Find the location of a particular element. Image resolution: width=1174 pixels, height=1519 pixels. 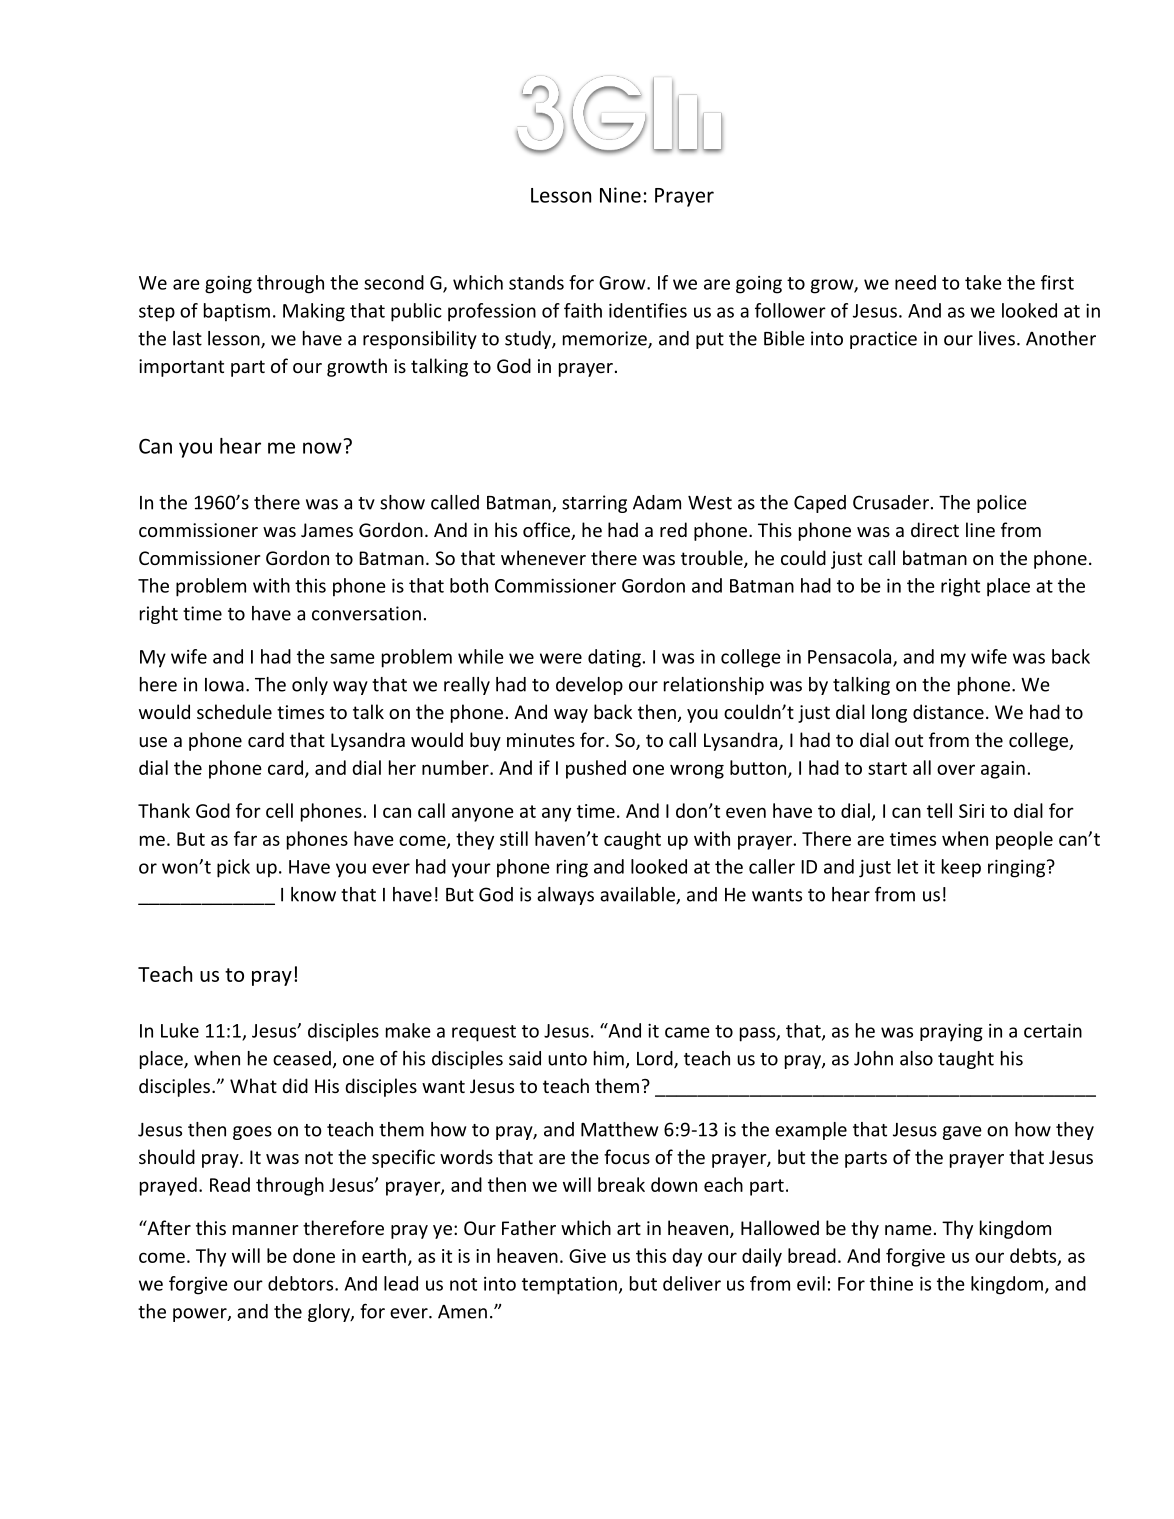

temptation is located at coordinates (569, 1286).
